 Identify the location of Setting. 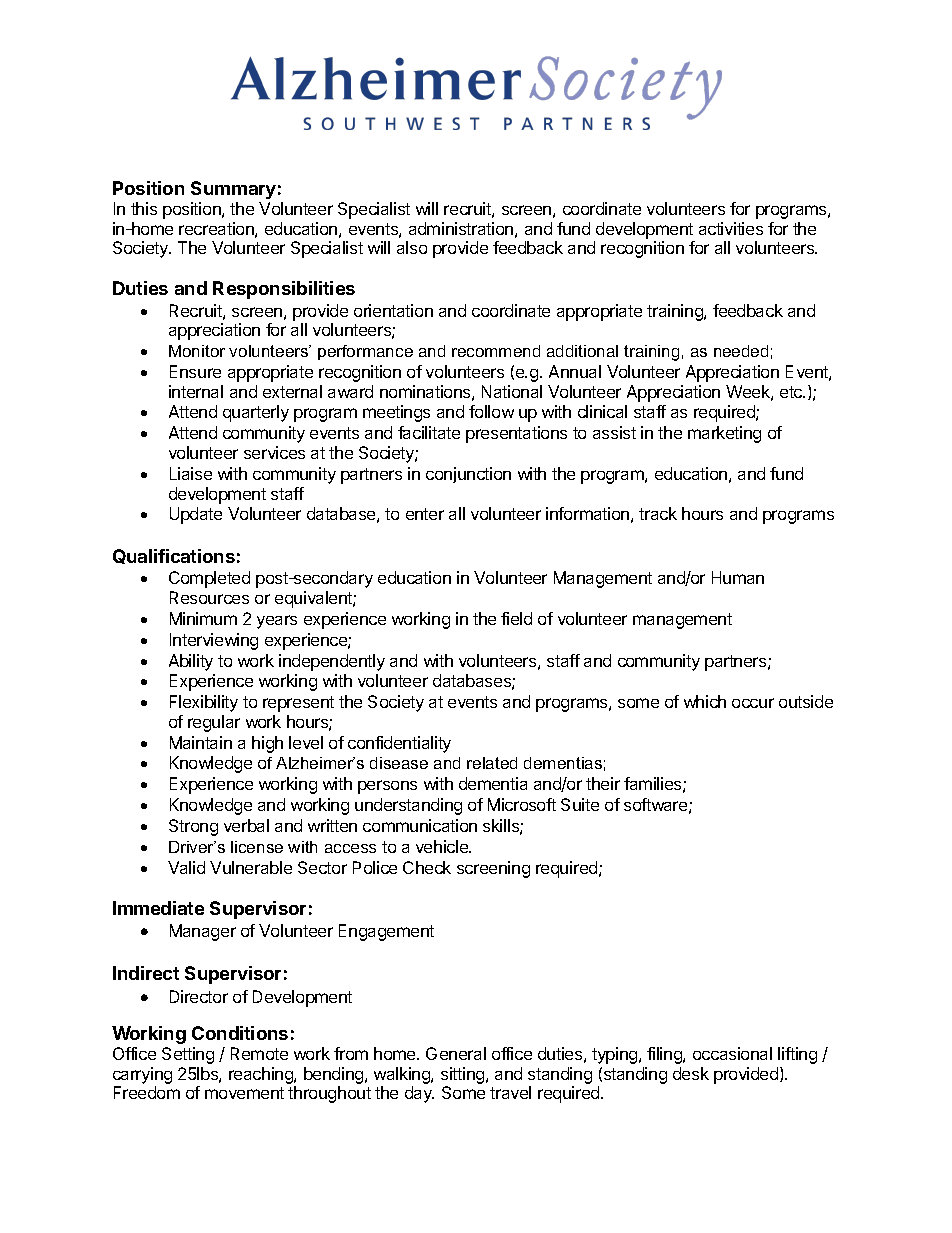
(188, 1055).
